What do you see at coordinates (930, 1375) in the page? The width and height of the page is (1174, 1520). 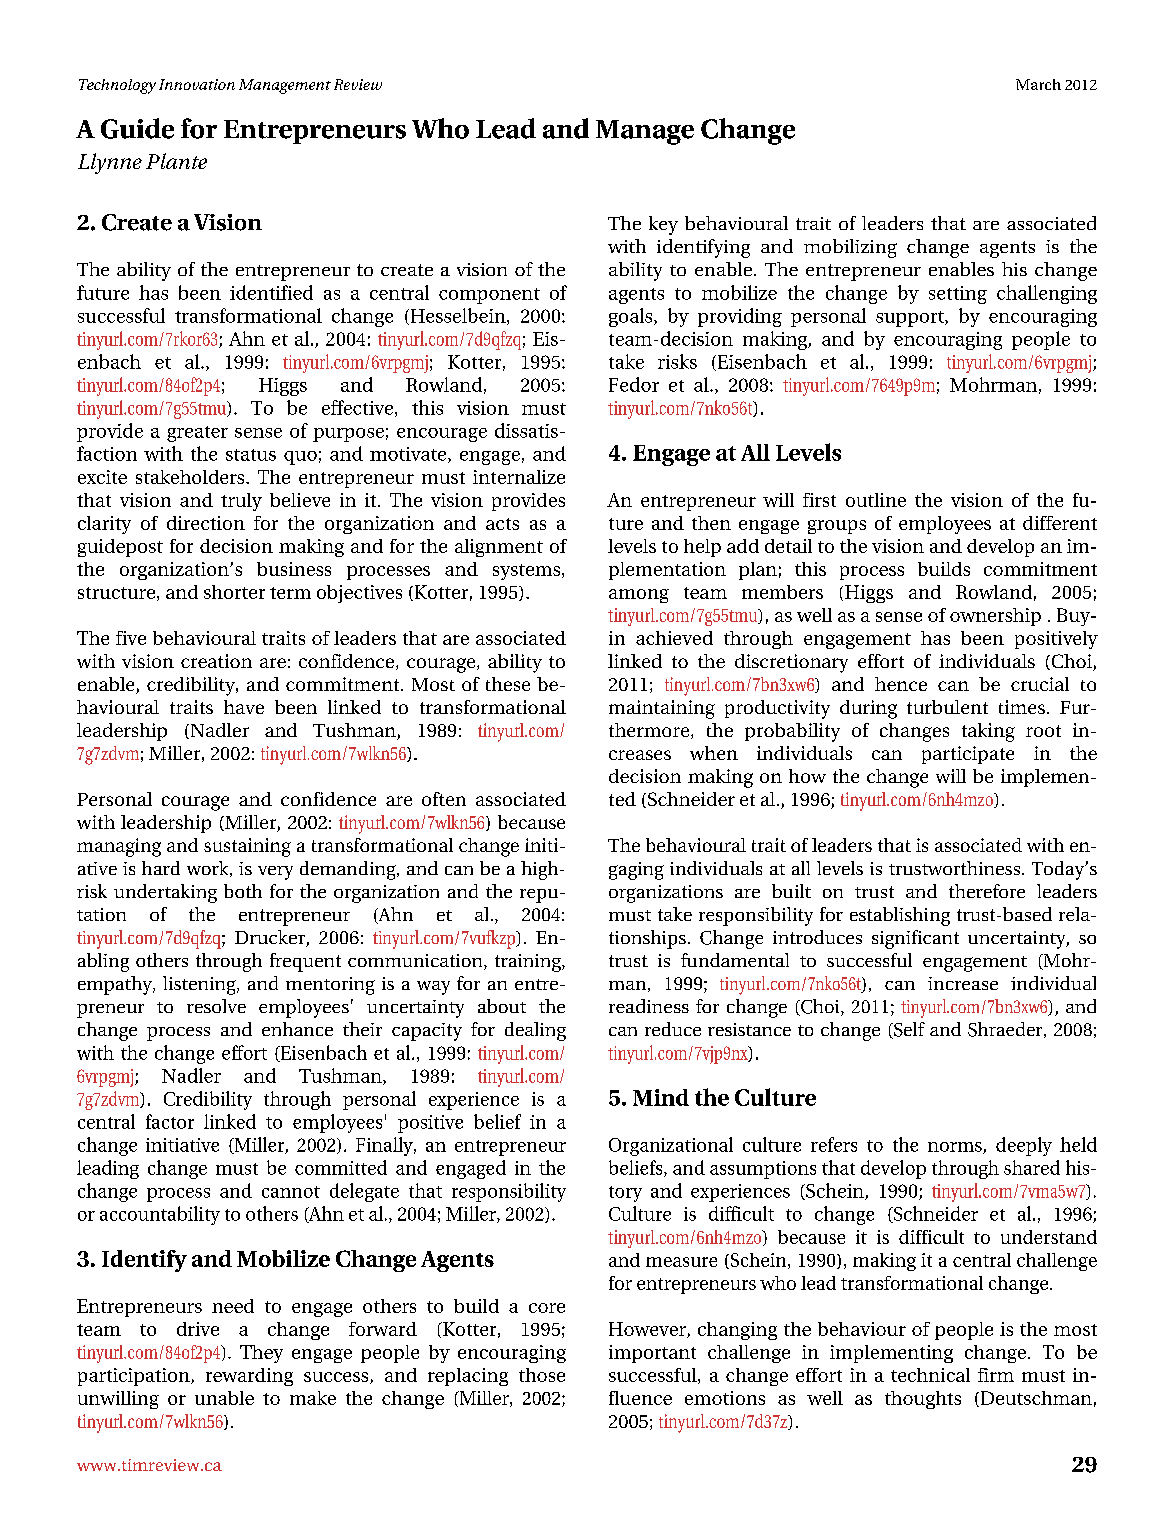 I see `technical` at bounding box center [930, 1375].
